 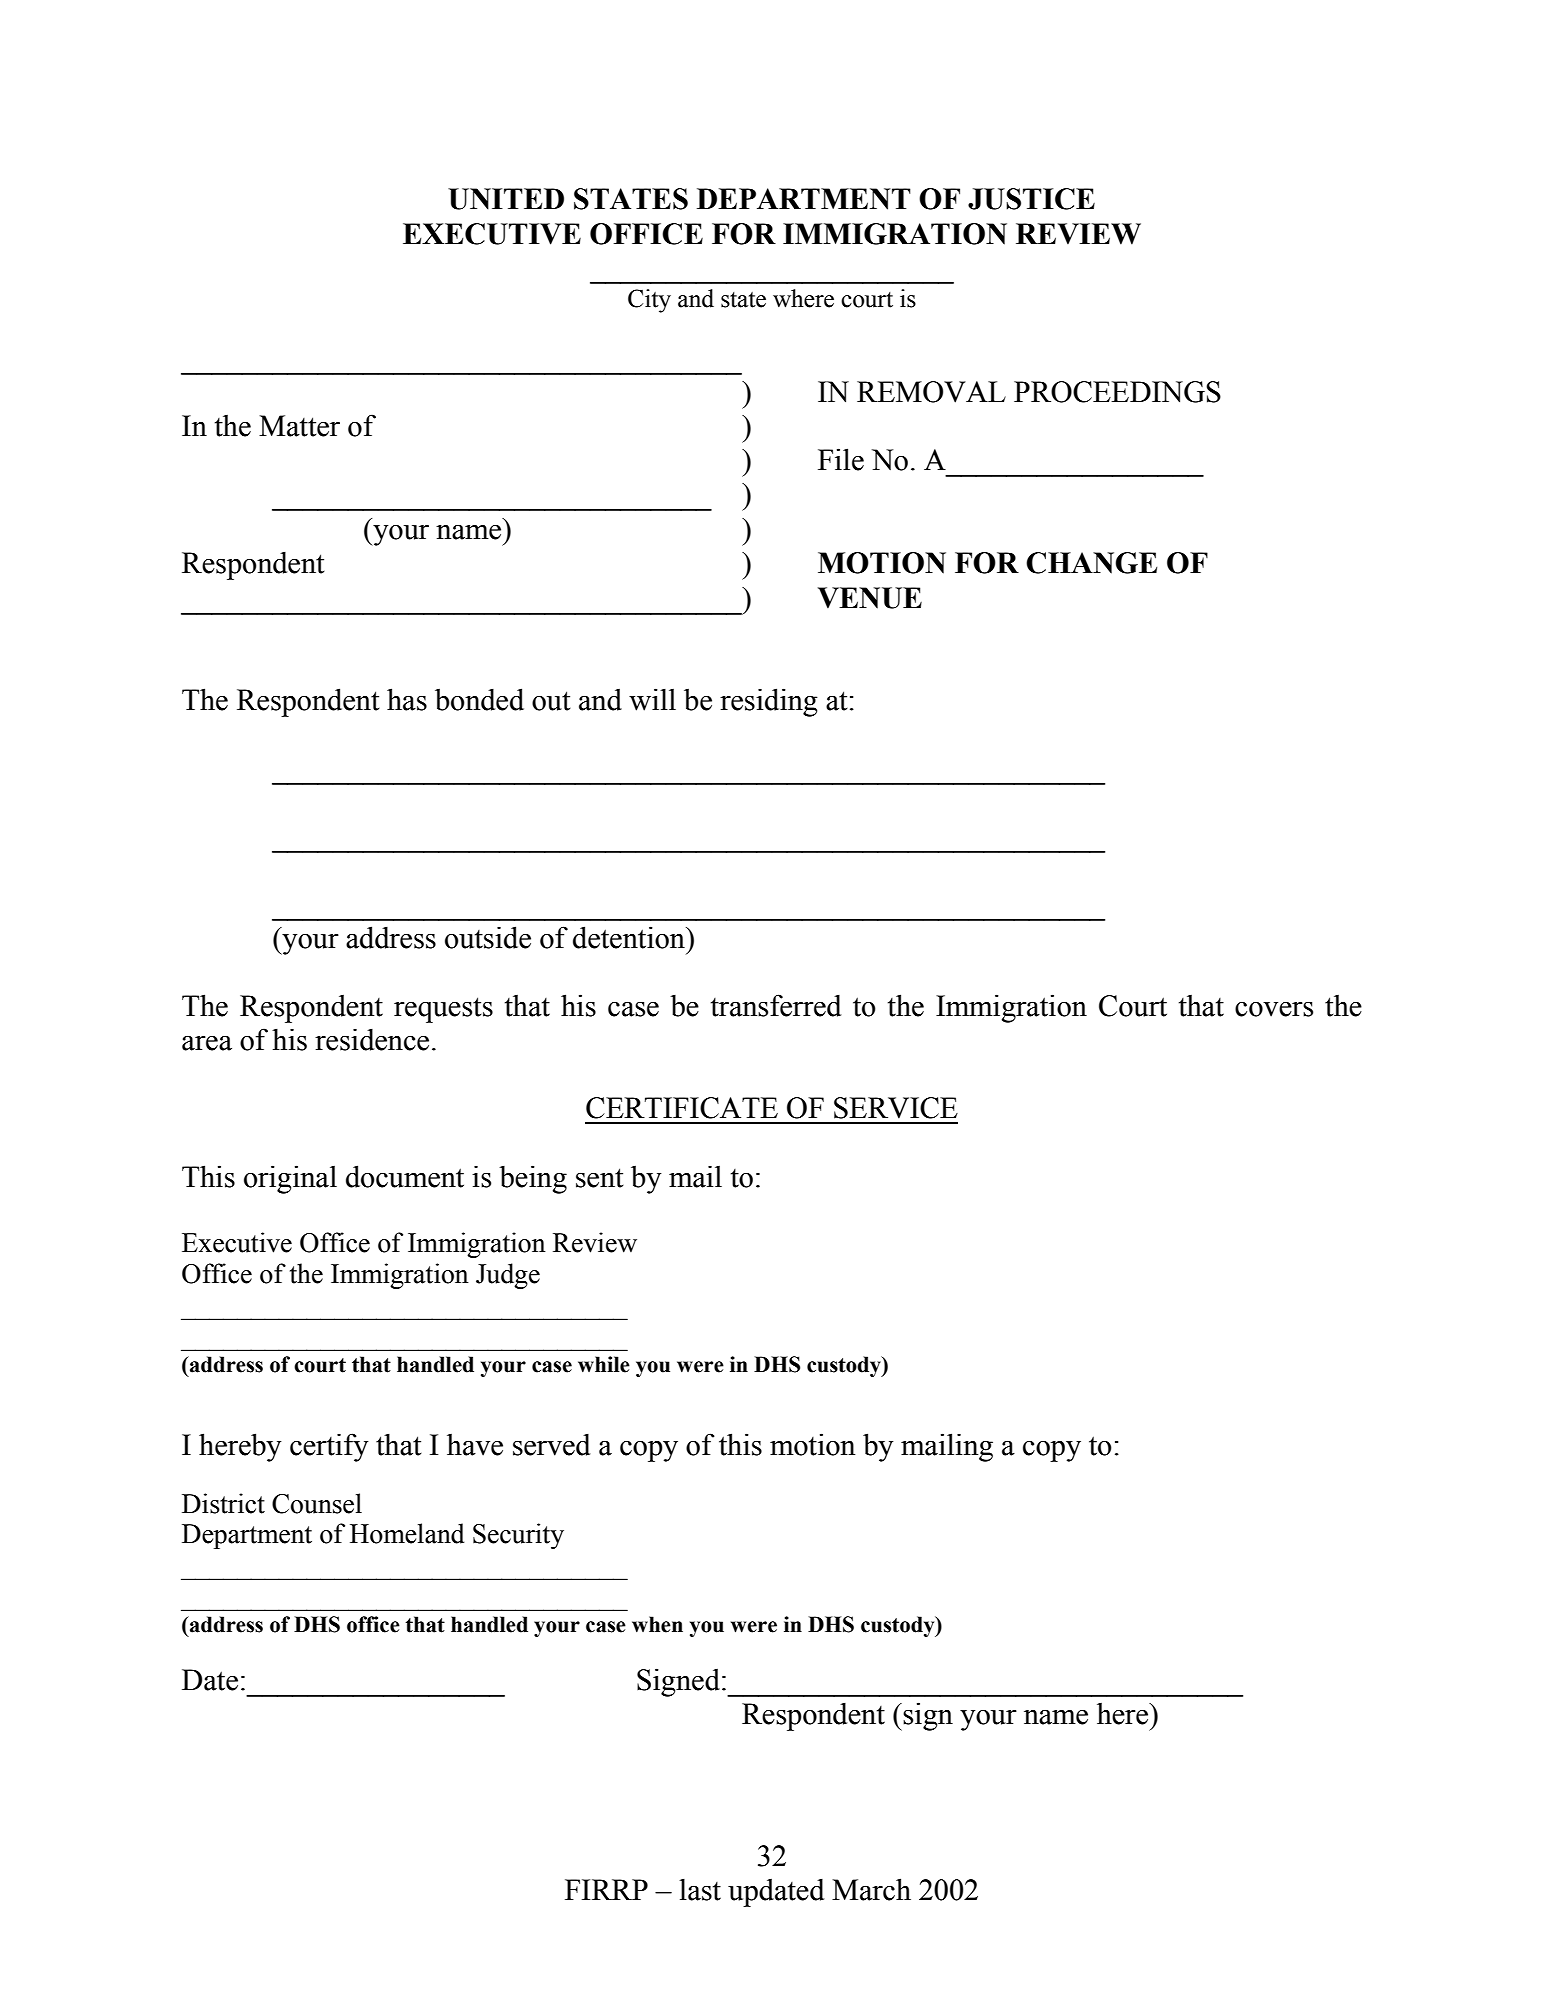 What do you see at coordinates (649, 301) in the image?
I see `City` at bounding box center [649, 301].
